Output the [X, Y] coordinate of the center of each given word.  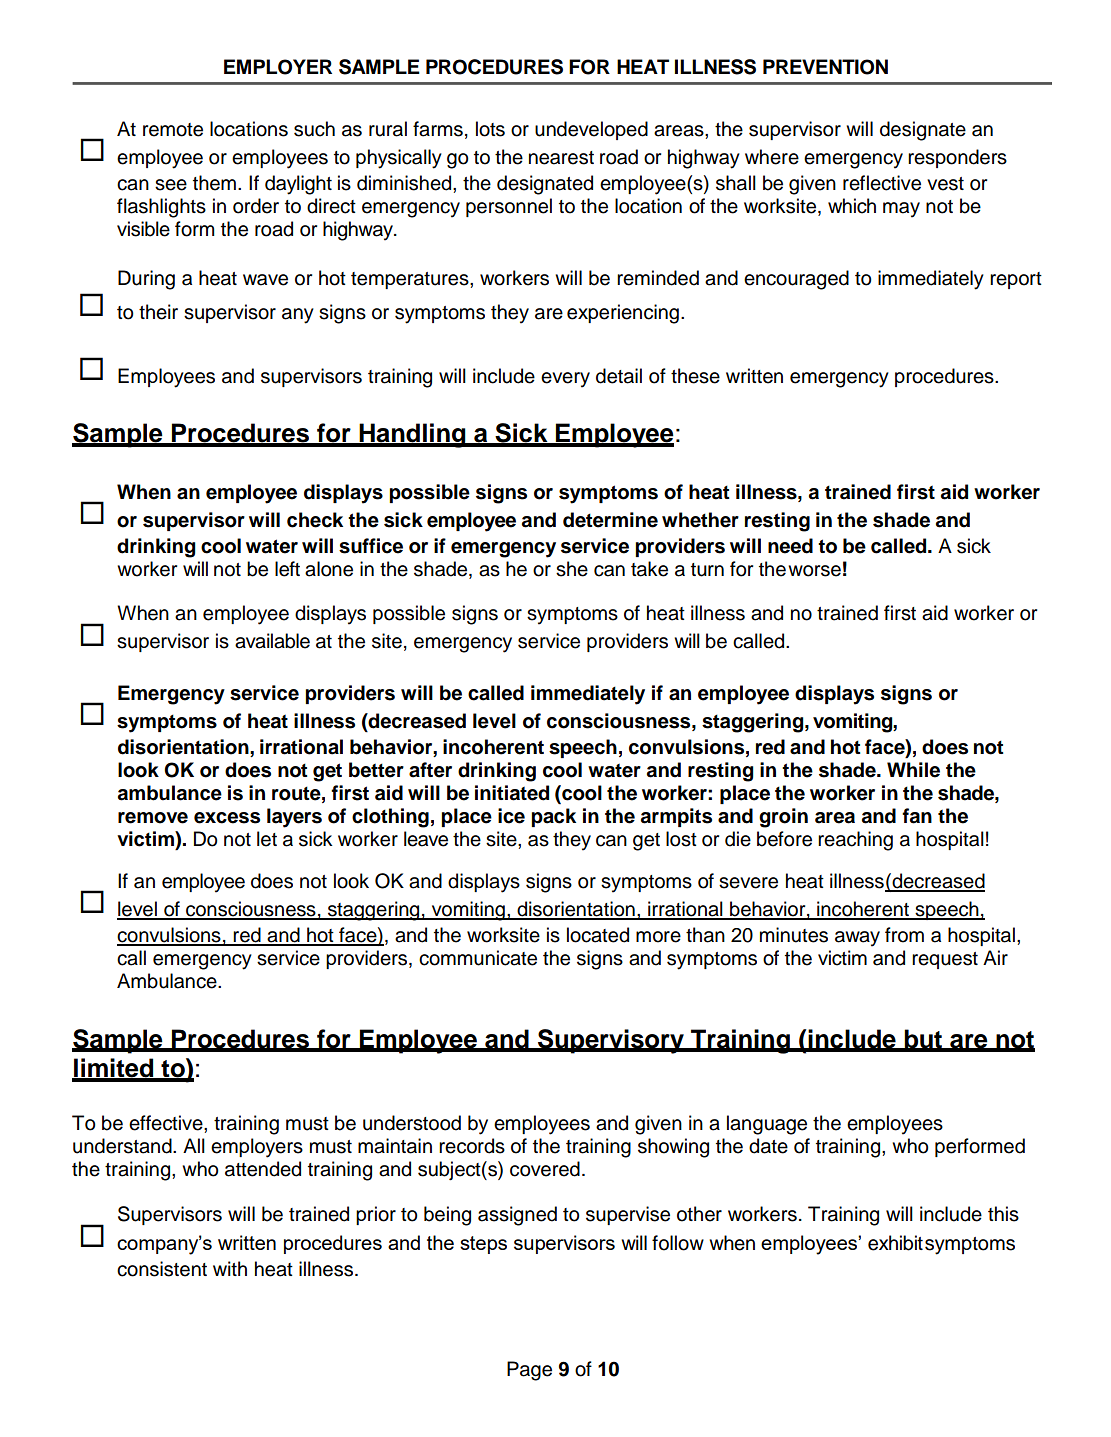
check [315, 520]
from [904, 935]
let [267, 839]
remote [173, 130]
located [598, 935]
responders [957, 158]
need [790, 546]
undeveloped [591, 130]
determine [610, 520]
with [230, 1268]
